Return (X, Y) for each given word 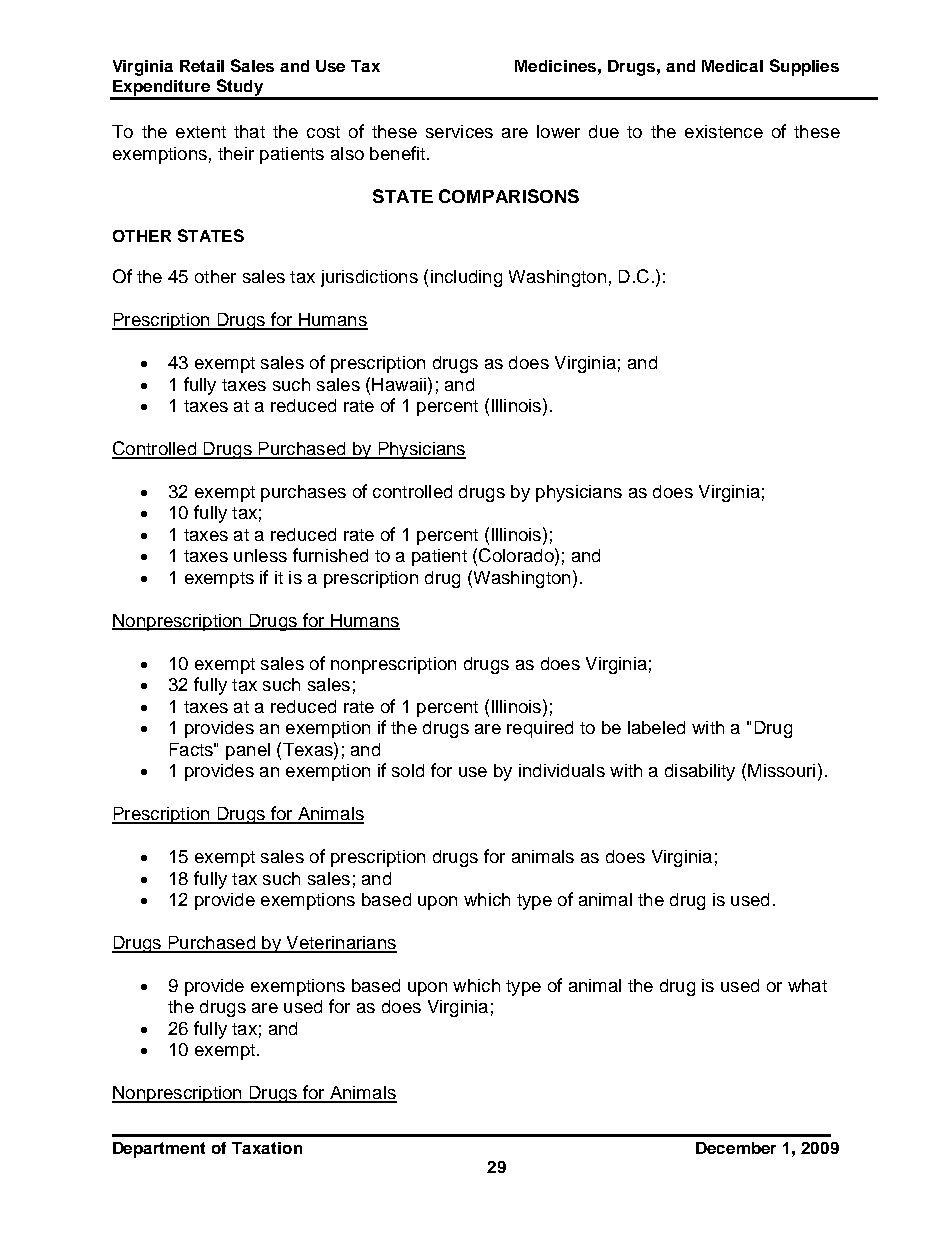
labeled (656, 727)
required (540, 729)
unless (260, 555)
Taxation (267, 1148)
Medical (732, 66)
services (459, 131)
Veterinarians (340, 944)
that (249, 131)
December (736, 1148)
